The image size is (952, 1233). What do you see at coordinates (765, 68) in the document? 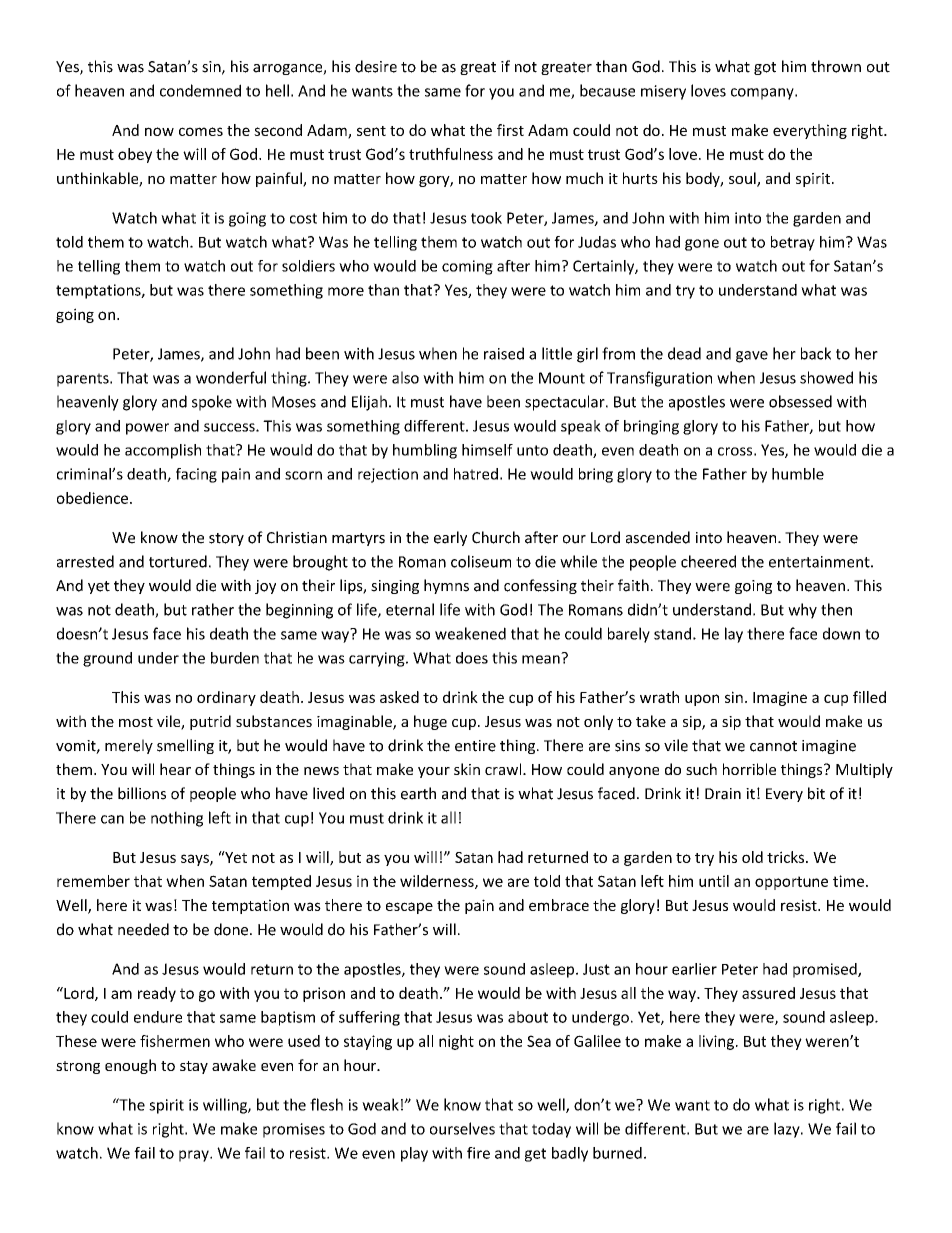
I see `got` at bounding box center [765, 68].
